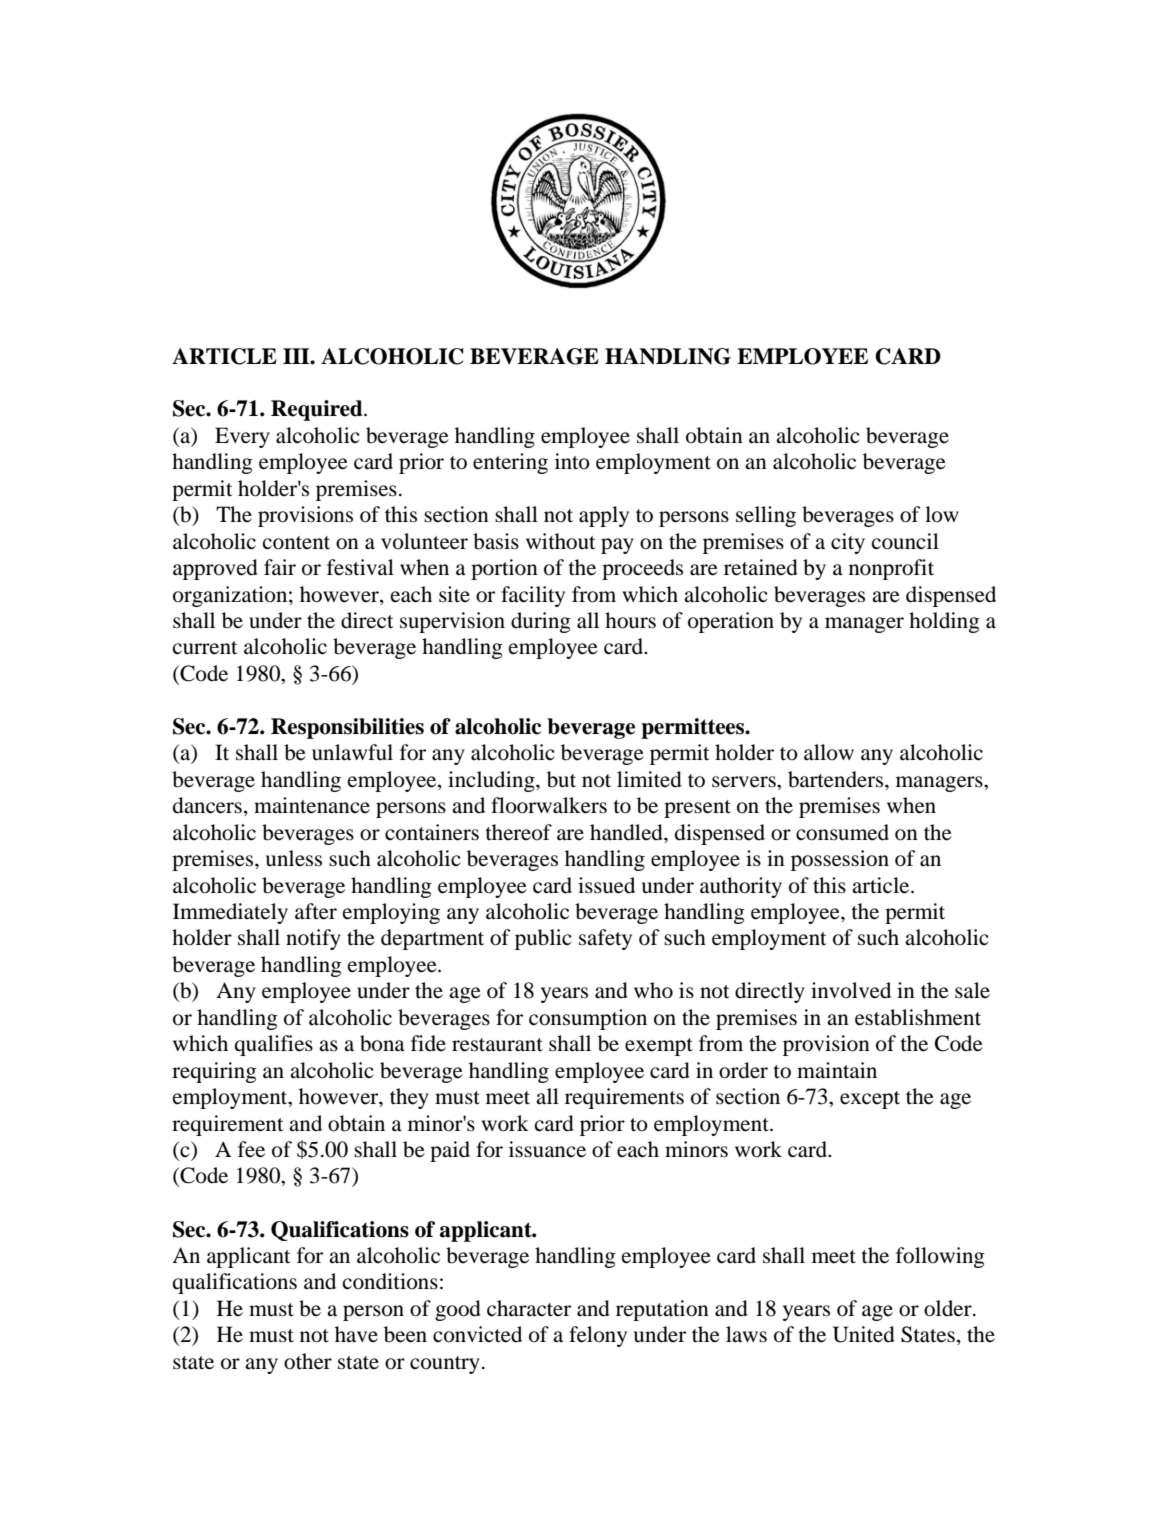  I want to click on issued, so click(606, 885).
